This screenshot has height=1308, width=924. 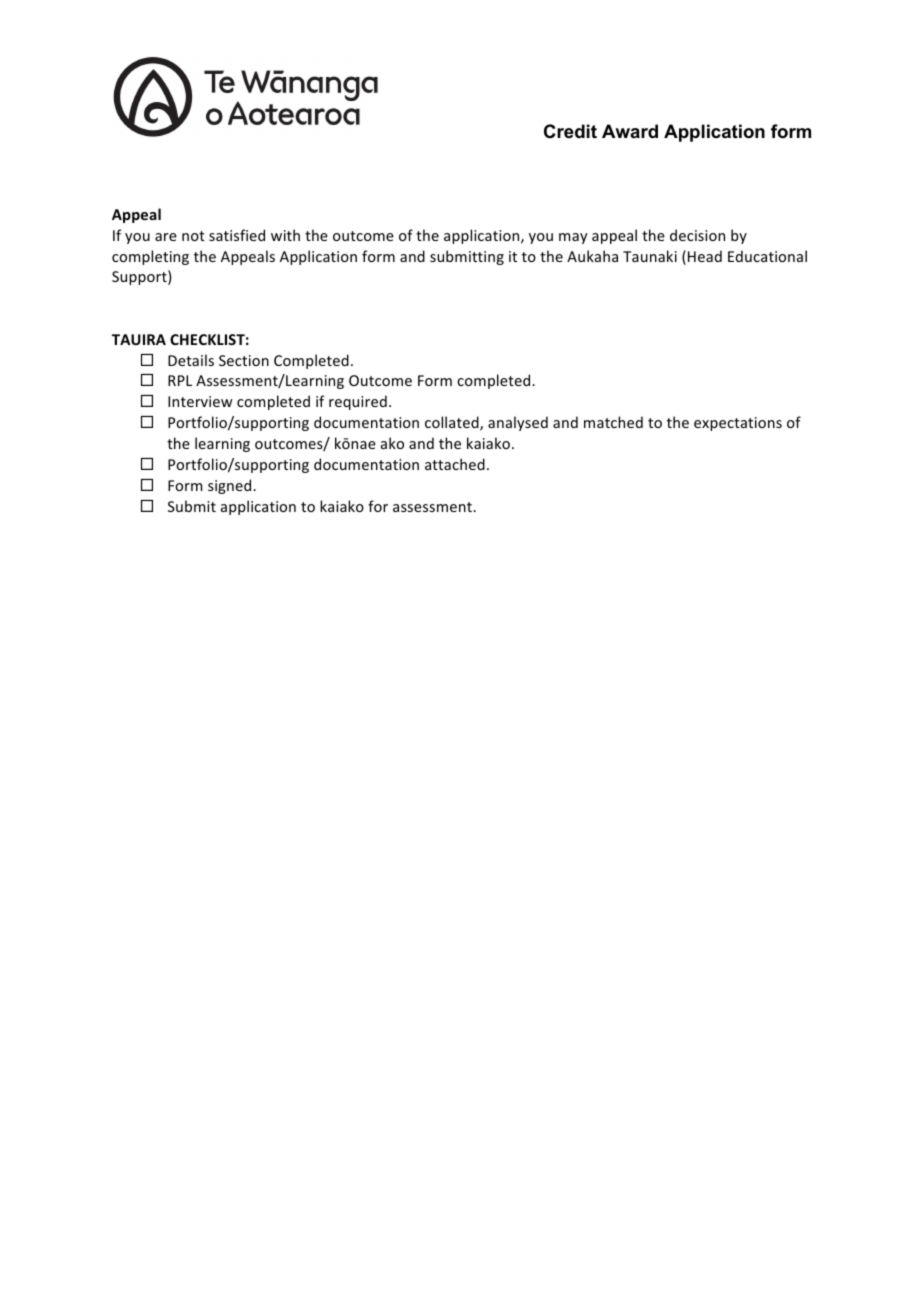 What do you see at coordinates (570, 131) in the screenshot?
I see `Credit` at bounding box center [570, 131].
